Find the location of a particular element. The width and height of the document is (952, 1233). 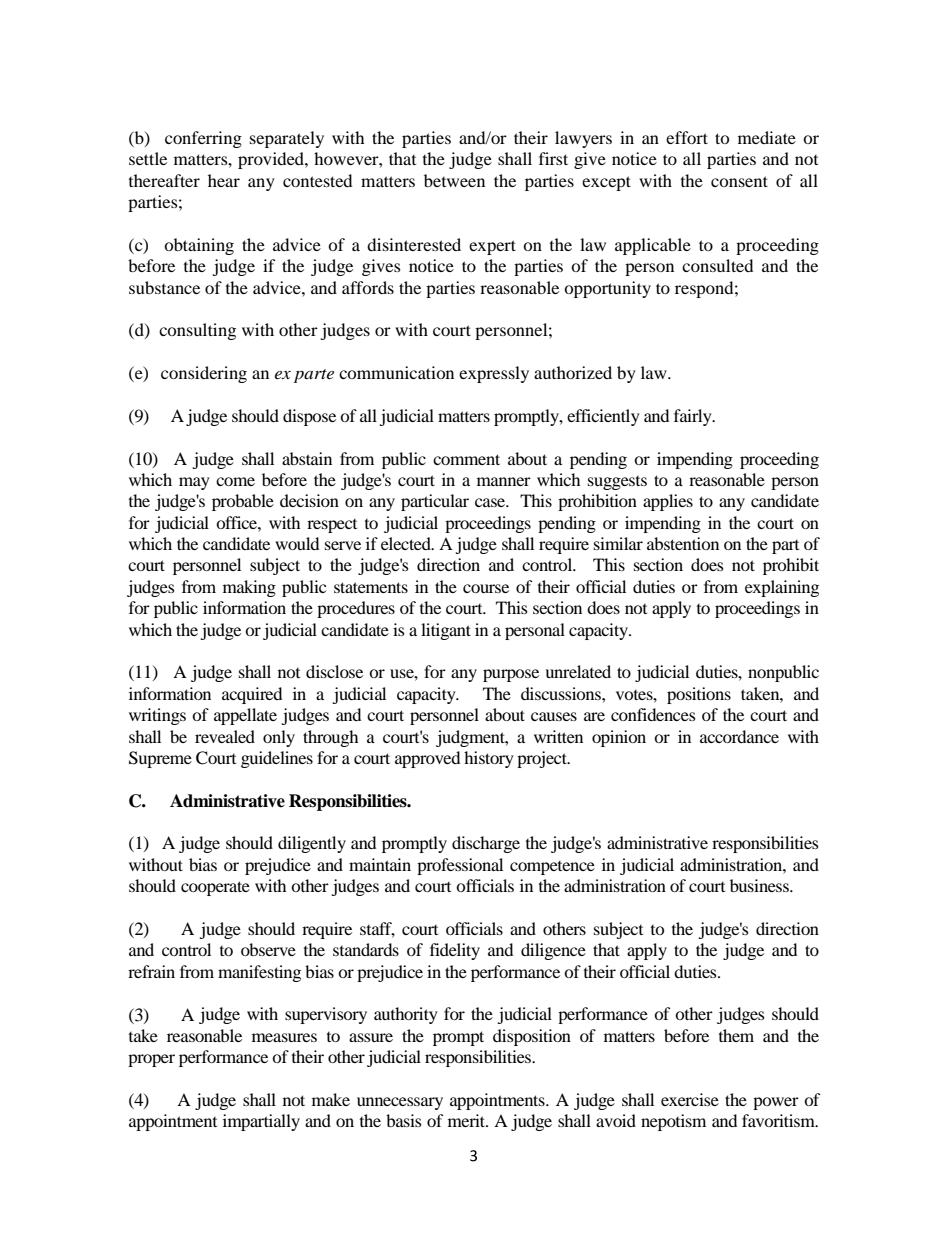

revealed is located at coordinates (225, 736).
